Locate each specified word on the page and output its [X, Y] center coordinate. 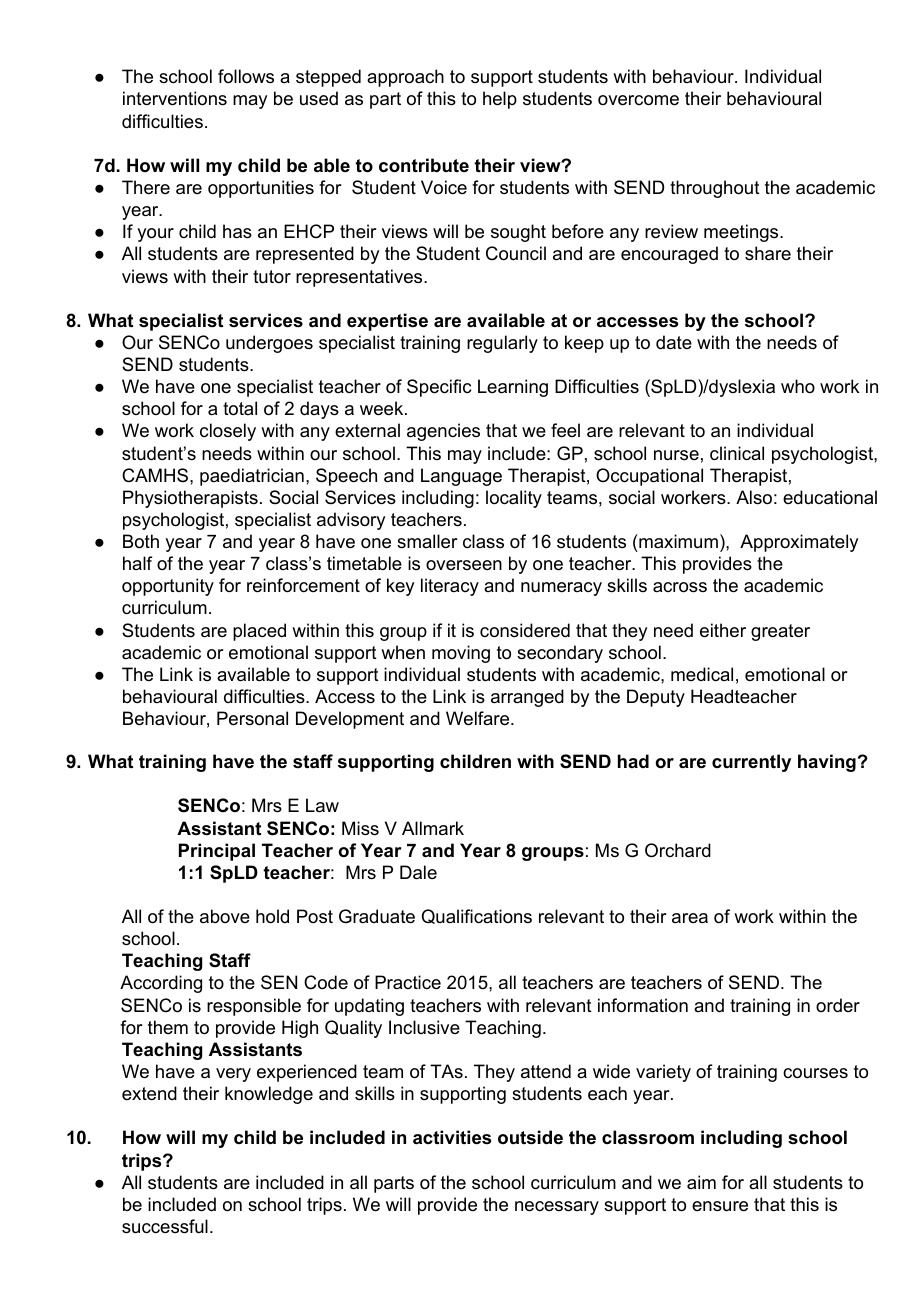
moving [461, 654]
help [500, 100]
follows [246, 76]
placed [259, 632]
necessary [557, 1208]
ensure [720, 1206]
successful [165, 1226]
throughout [715, 189]
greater [780, 632]
